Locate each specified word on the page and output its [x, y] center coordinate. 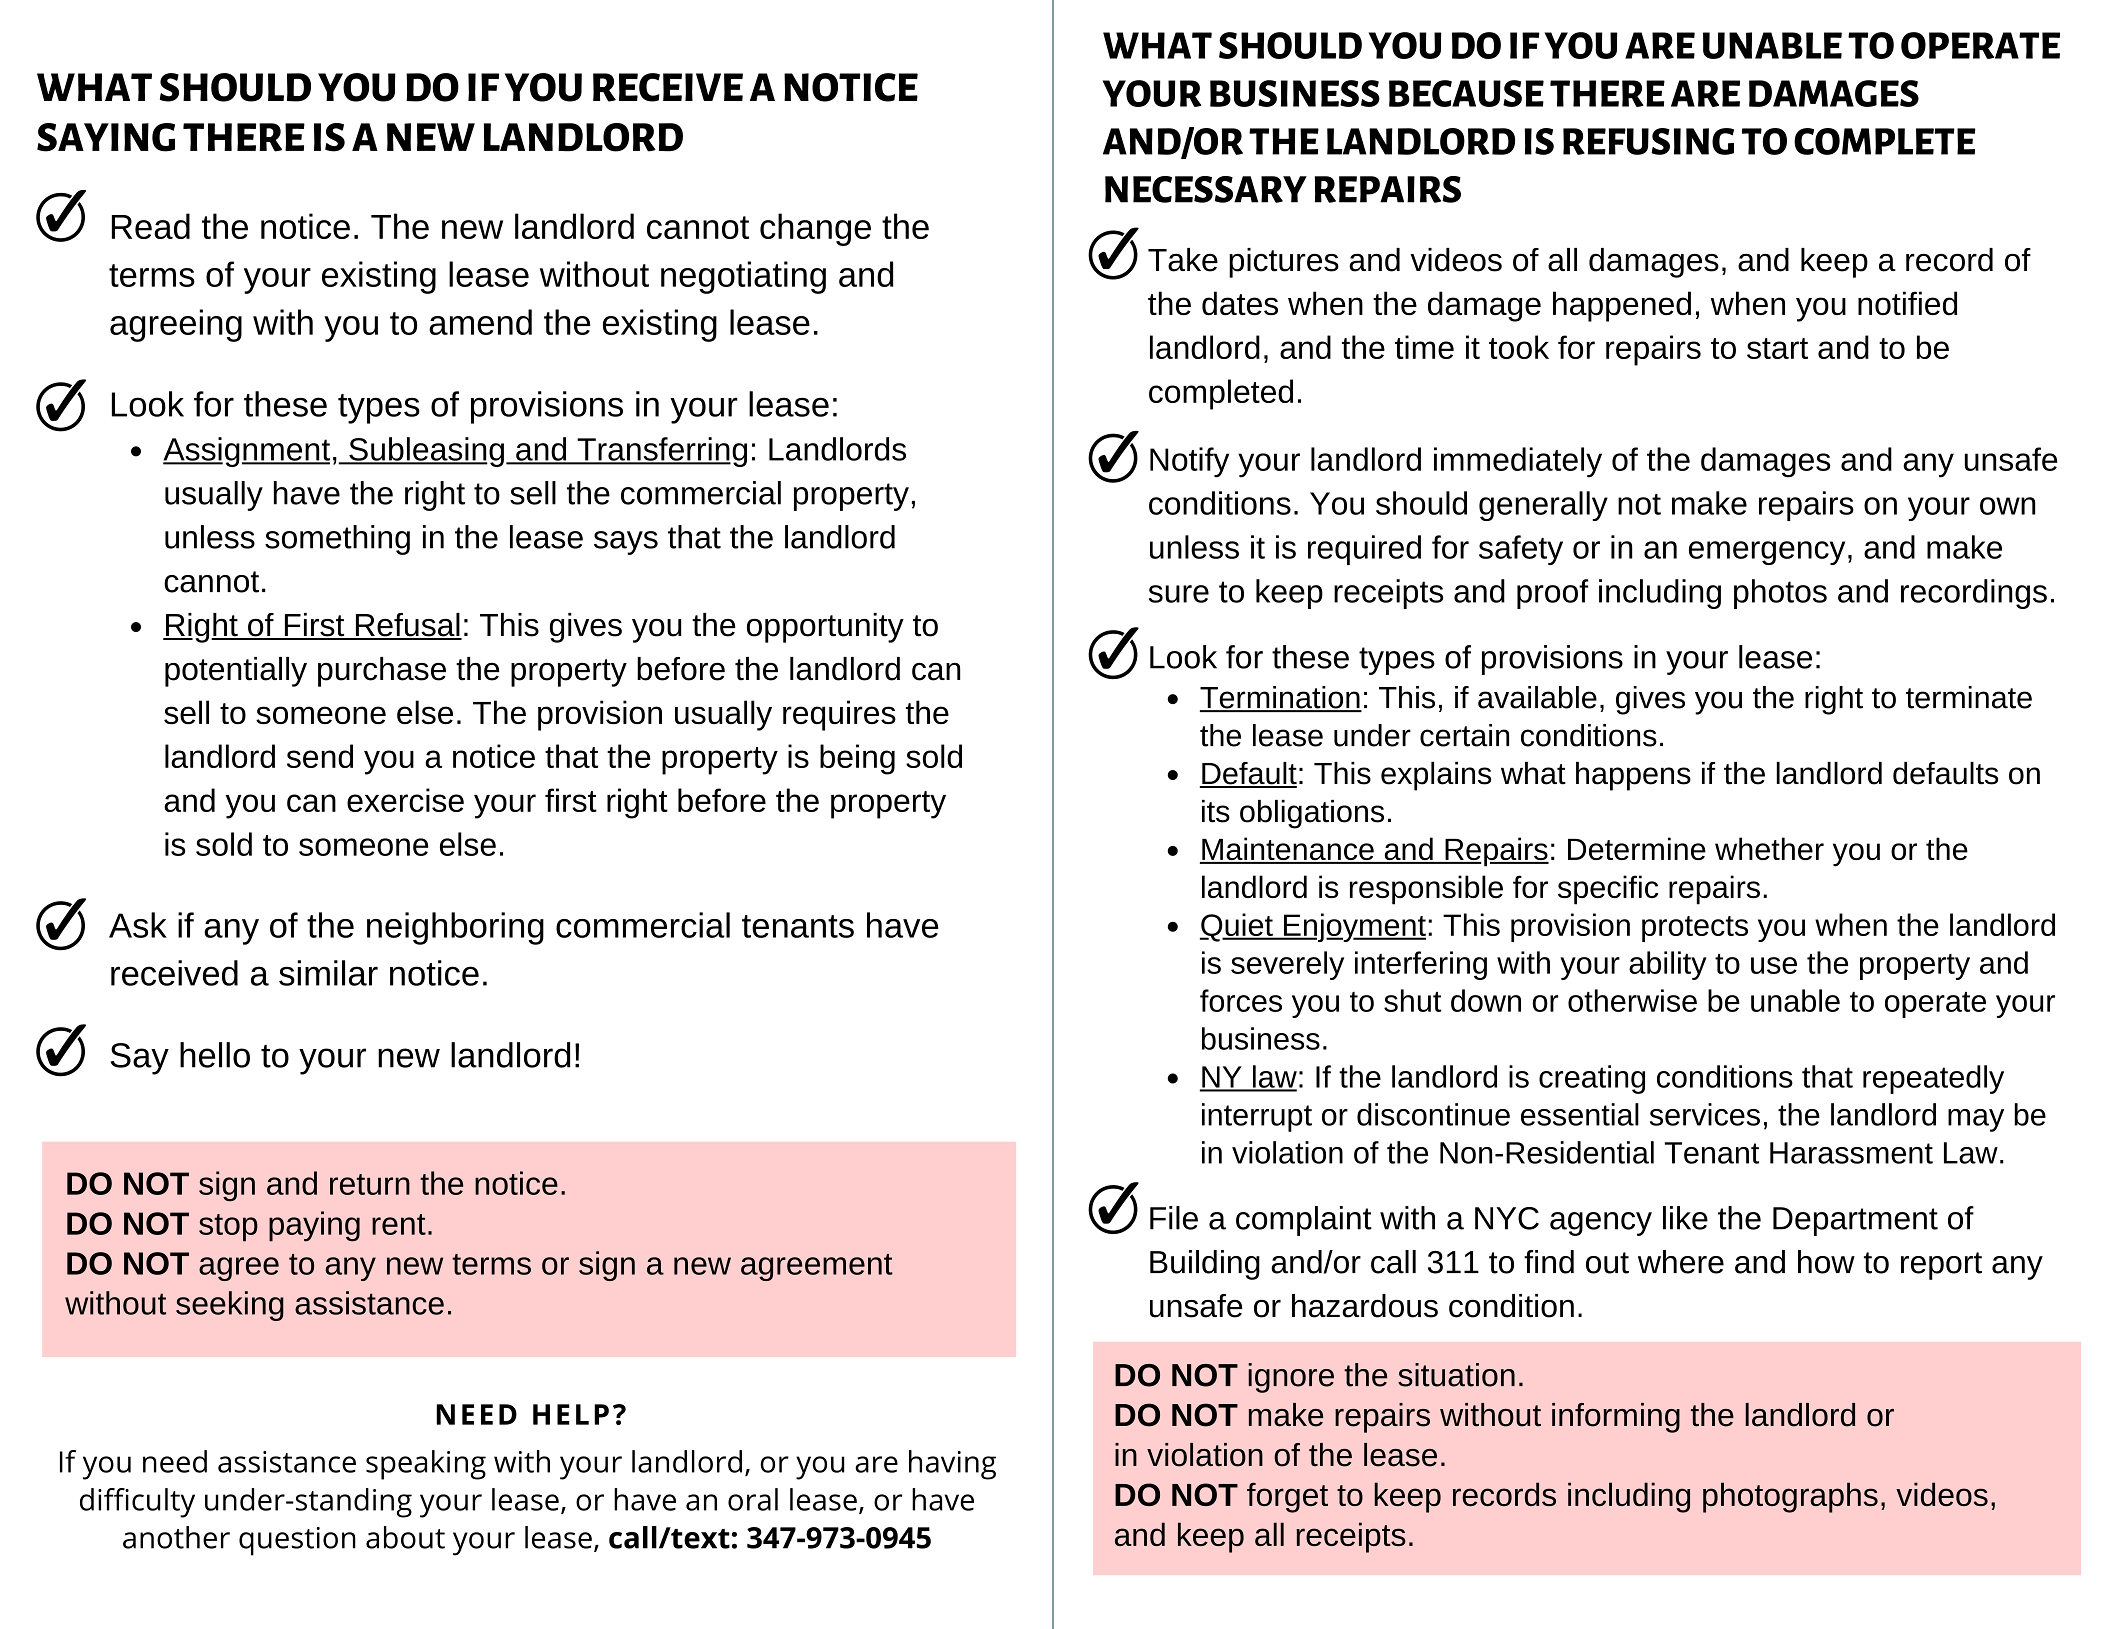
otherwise [1632, 1000]
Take [1183, 260]
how [1826, 1262]
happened [1622, 306]
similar [328, 973]
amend [480, 322]
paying [314, 1226]
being [857, 759]
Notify [1189, 462]
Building [1205, 1265]
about [405, 1537]
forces [1241, 1000]
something [337, 540]
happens [1633, 776]
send [320, 756]
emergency [1767, 553]
